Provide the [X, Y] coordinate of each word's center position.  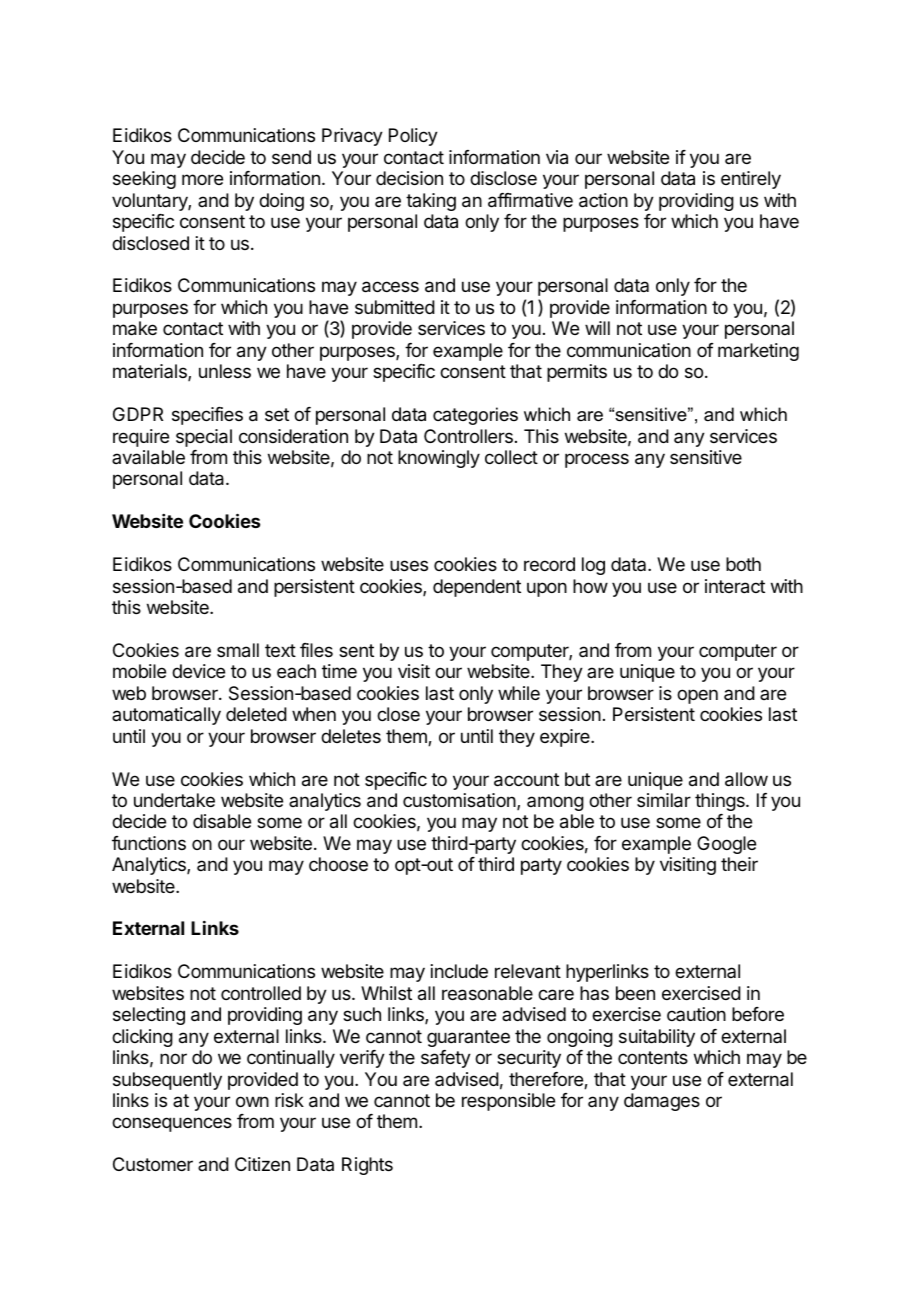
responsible [508, 1102]
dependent [477, 588]
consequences [172, 1124]
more [202, 179]
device [198, 671]
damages [662, 1102]
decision [409, 178]
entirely [751, 180]
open [697, 696]
